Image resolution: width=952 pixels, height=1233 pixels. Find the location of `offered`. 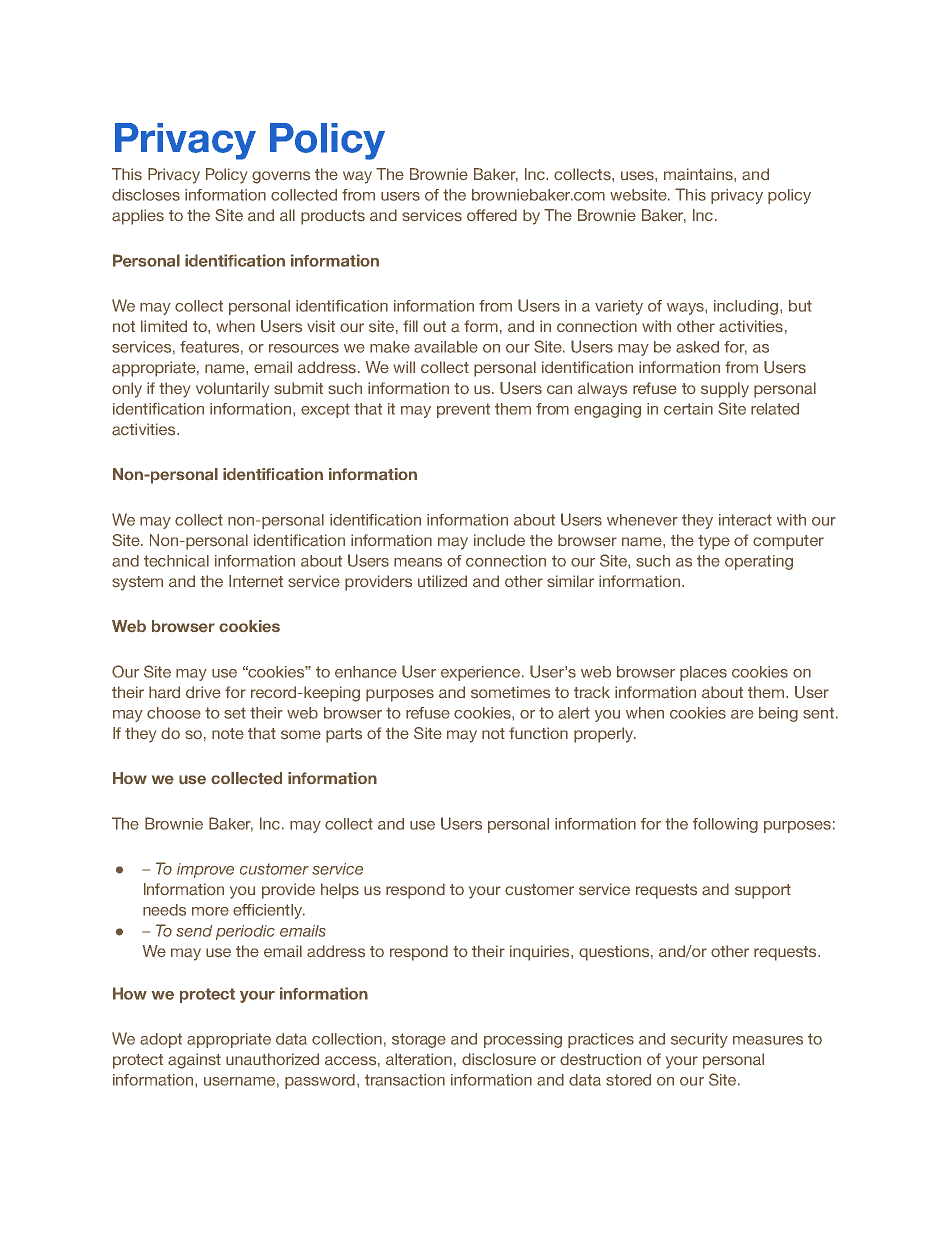

offered is located at coordinates (492, 215).
